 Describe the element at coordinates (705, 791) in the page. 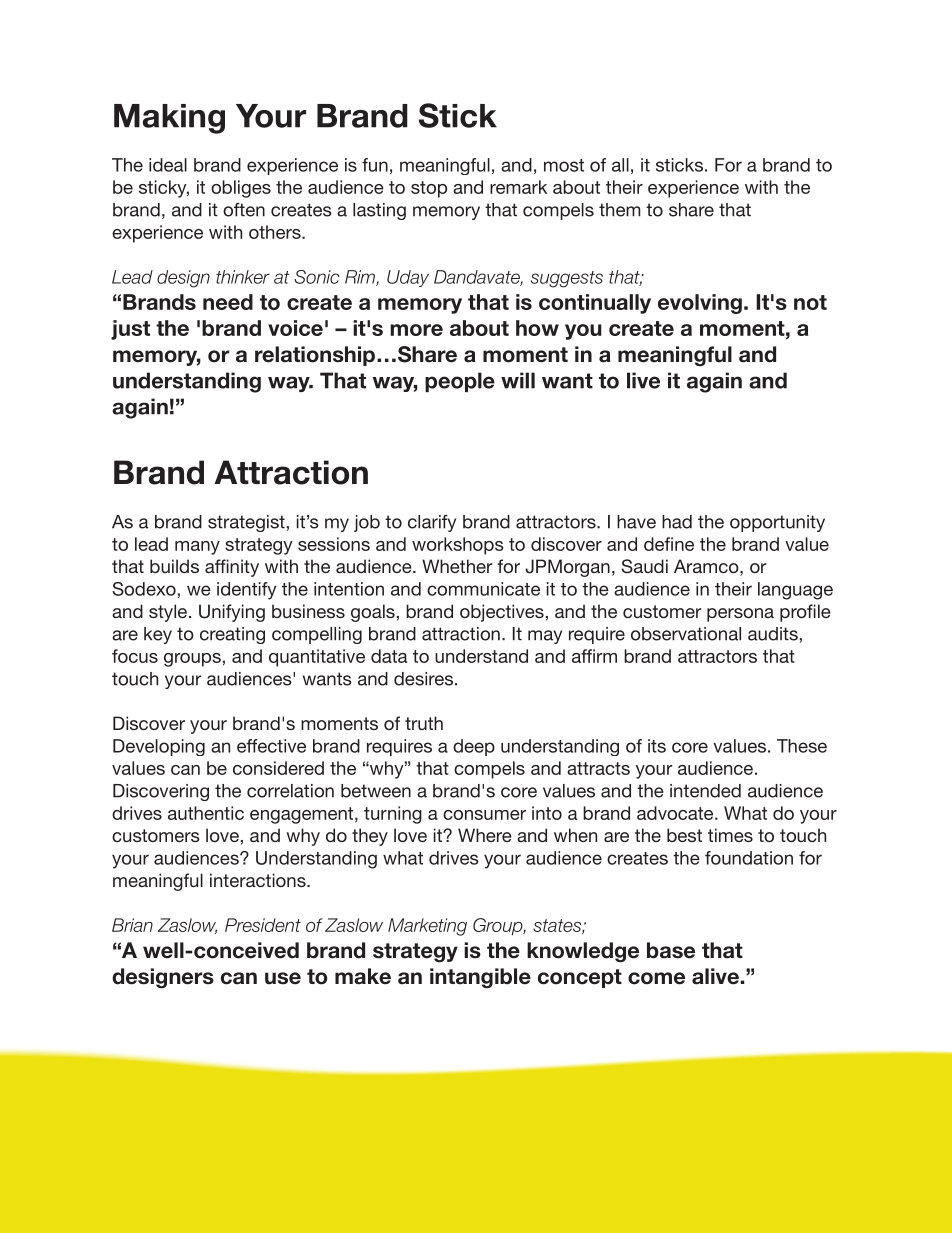

I see `intended` at that location.
